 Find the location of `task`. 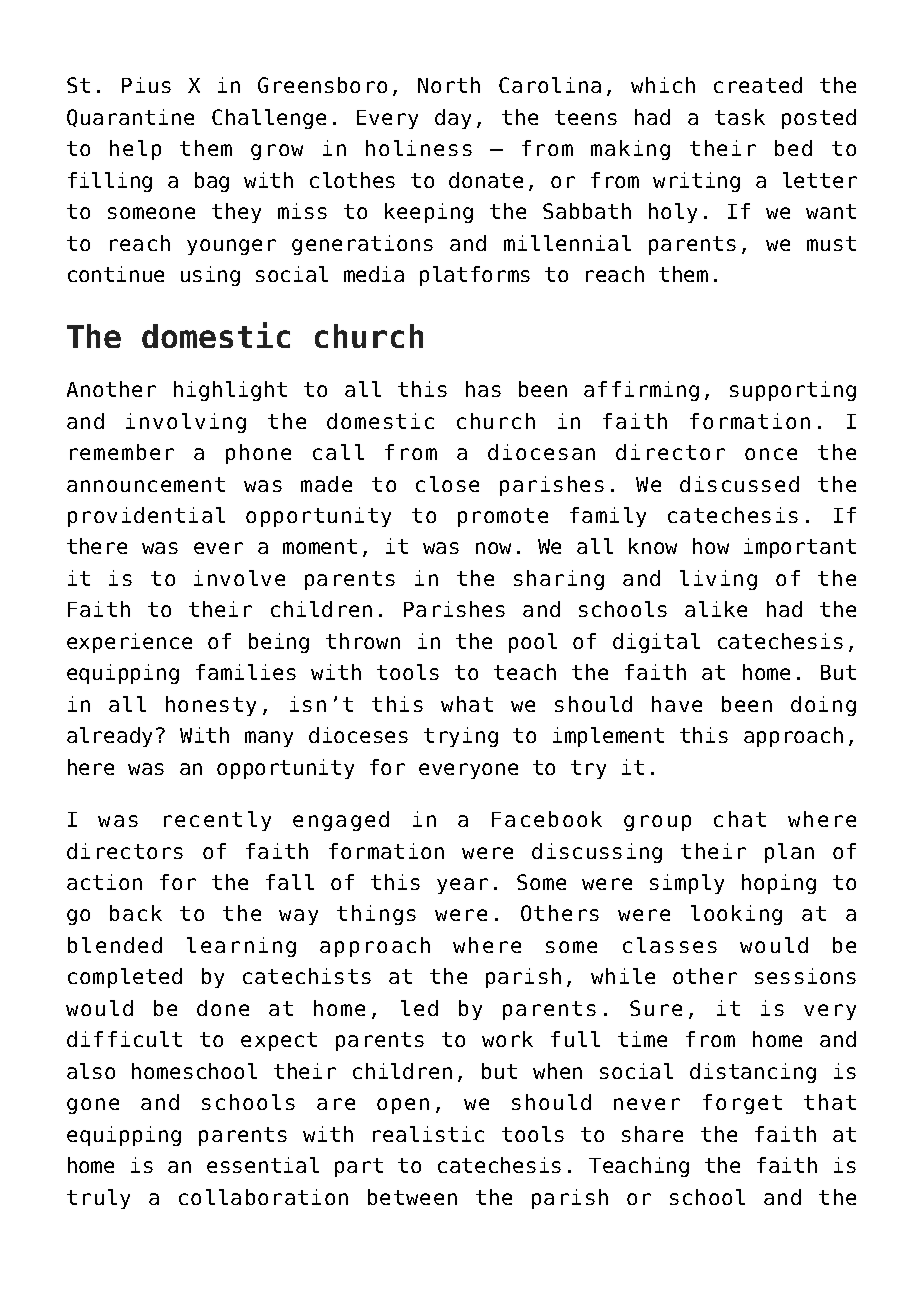

task is located at coordinates (740, 117).
